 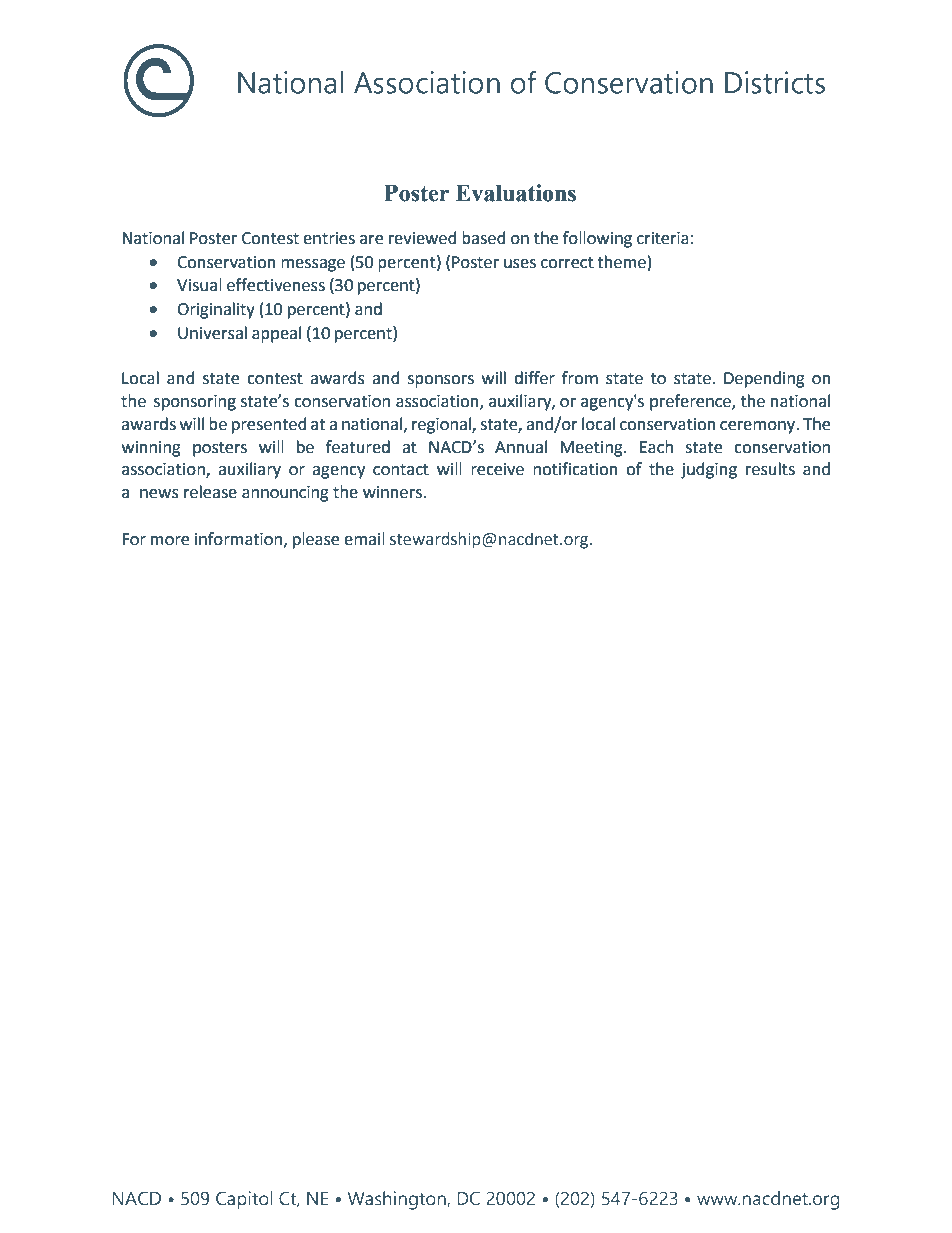 What do you see at coordinates (170, 541) in the page?
I see `more` at bounding box center [170, 541].
